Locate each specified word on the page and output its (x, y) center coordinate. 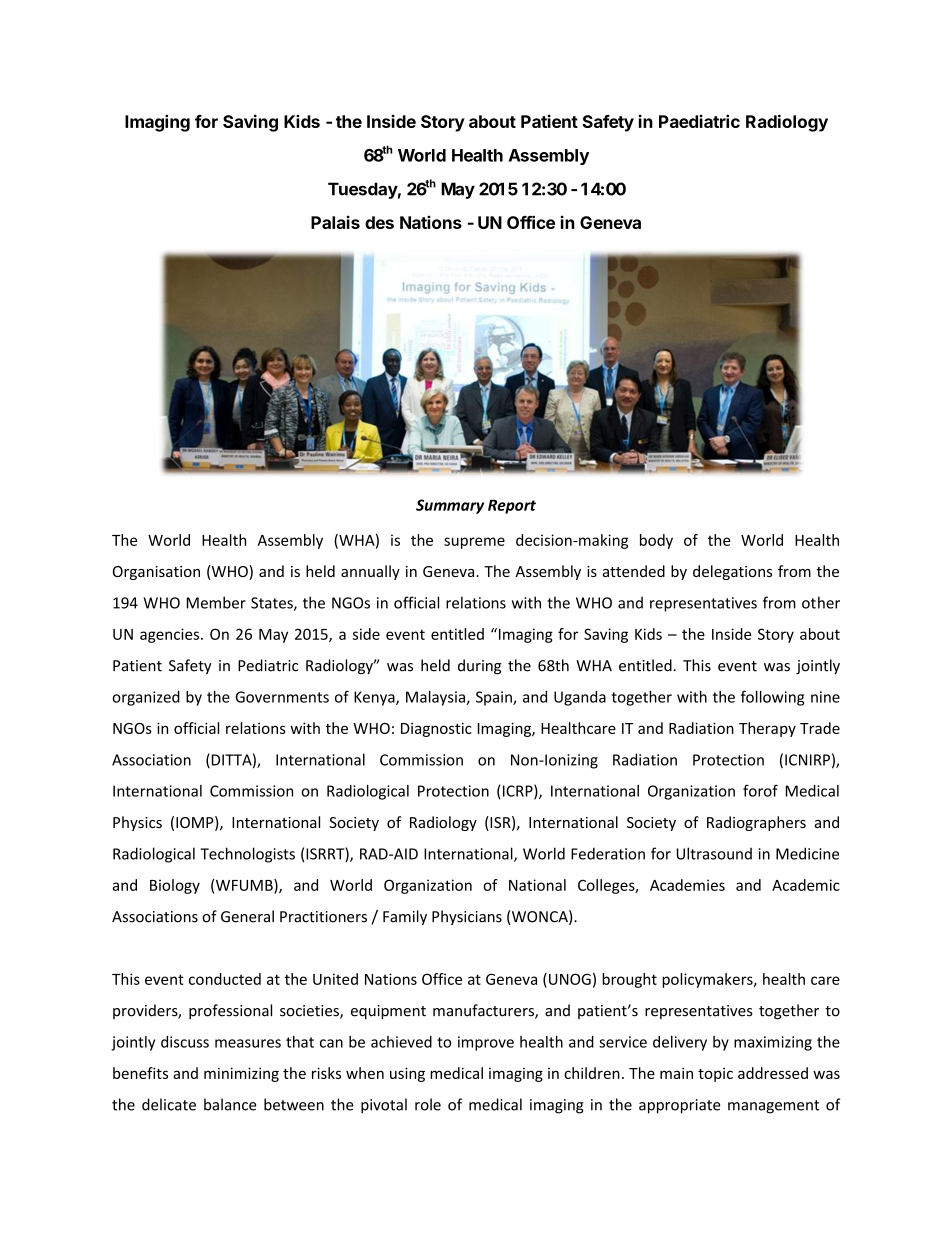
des (379, 222)
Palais (335, 222)
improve (486, 1043)
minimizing (241, 1074)
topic (715, 1075)
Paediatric (699, 121)
